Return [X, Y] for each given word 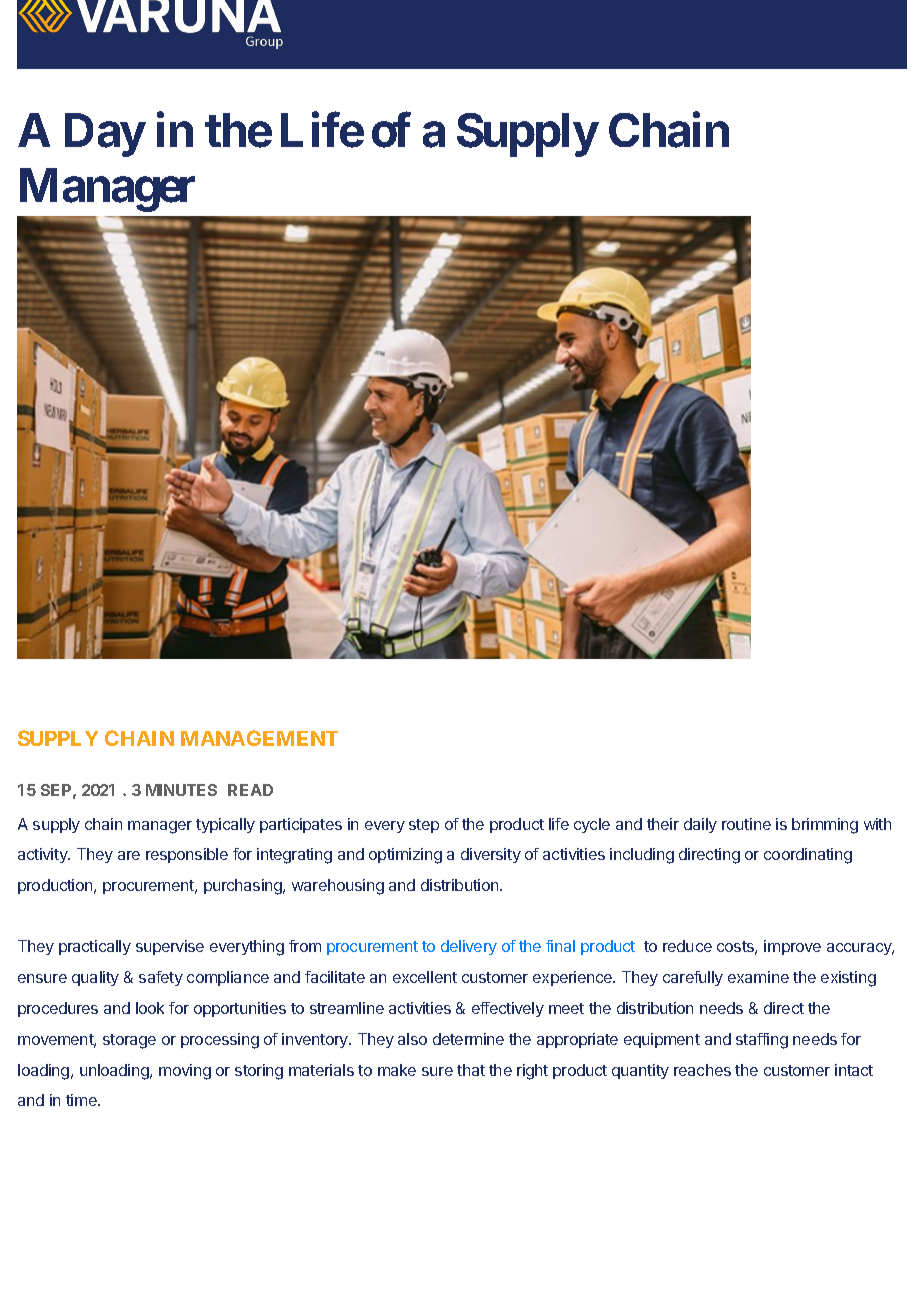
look [150, 1008]
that [471, 1070]
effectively [508, 1009]
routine [746, 824]
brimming [825, 826]
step [424, 826]
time [82, 1100]
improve [792, 947]
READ [250, 790]
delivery [469, 947]
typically [225, 825]
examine [758, 977]
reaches [702, 1070]
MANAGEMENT [259, 738]
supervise [170, 947]
